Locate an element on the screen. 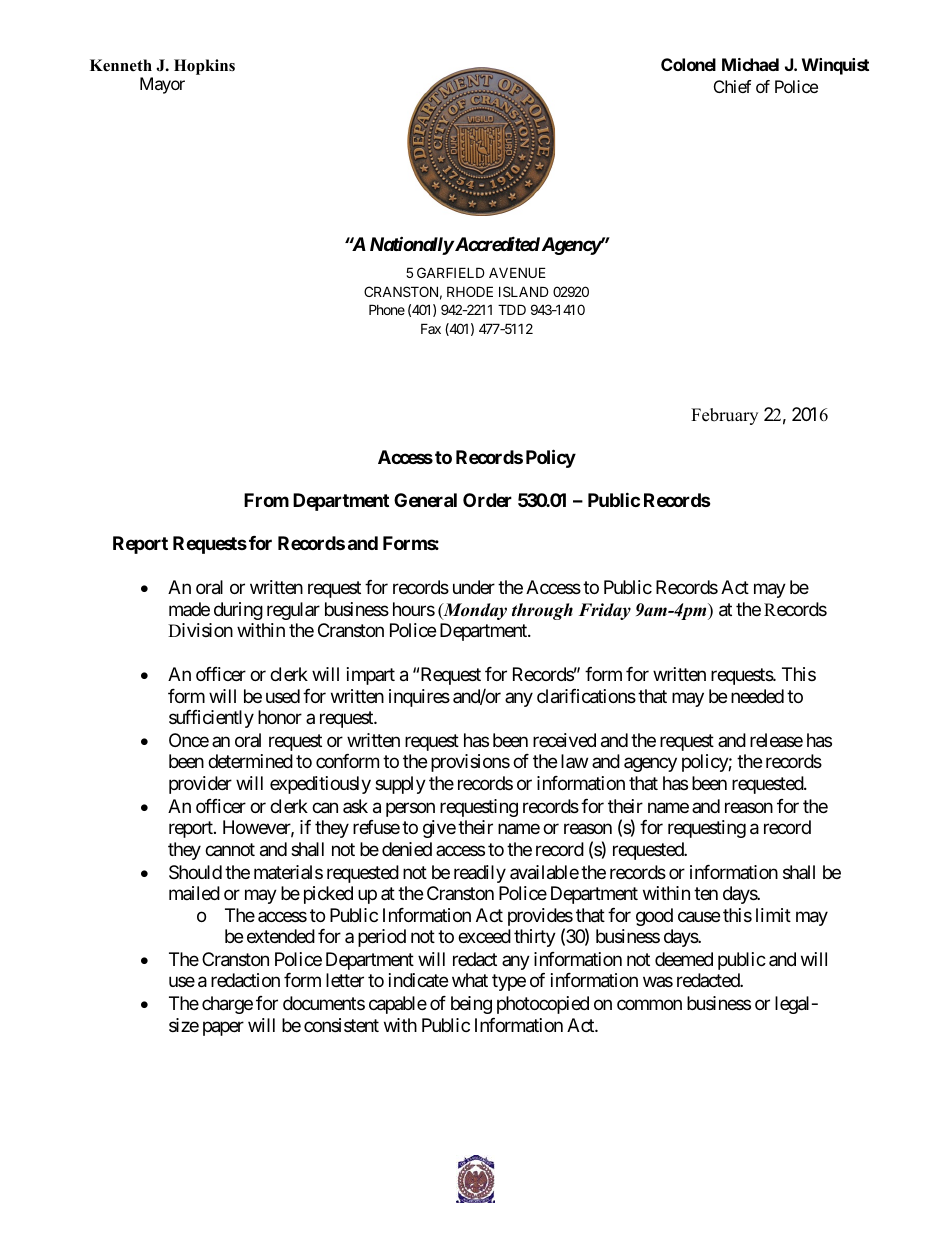 The height and width of the screenshot is (1233, 952). provisions is located at coordinates (470, 763).
